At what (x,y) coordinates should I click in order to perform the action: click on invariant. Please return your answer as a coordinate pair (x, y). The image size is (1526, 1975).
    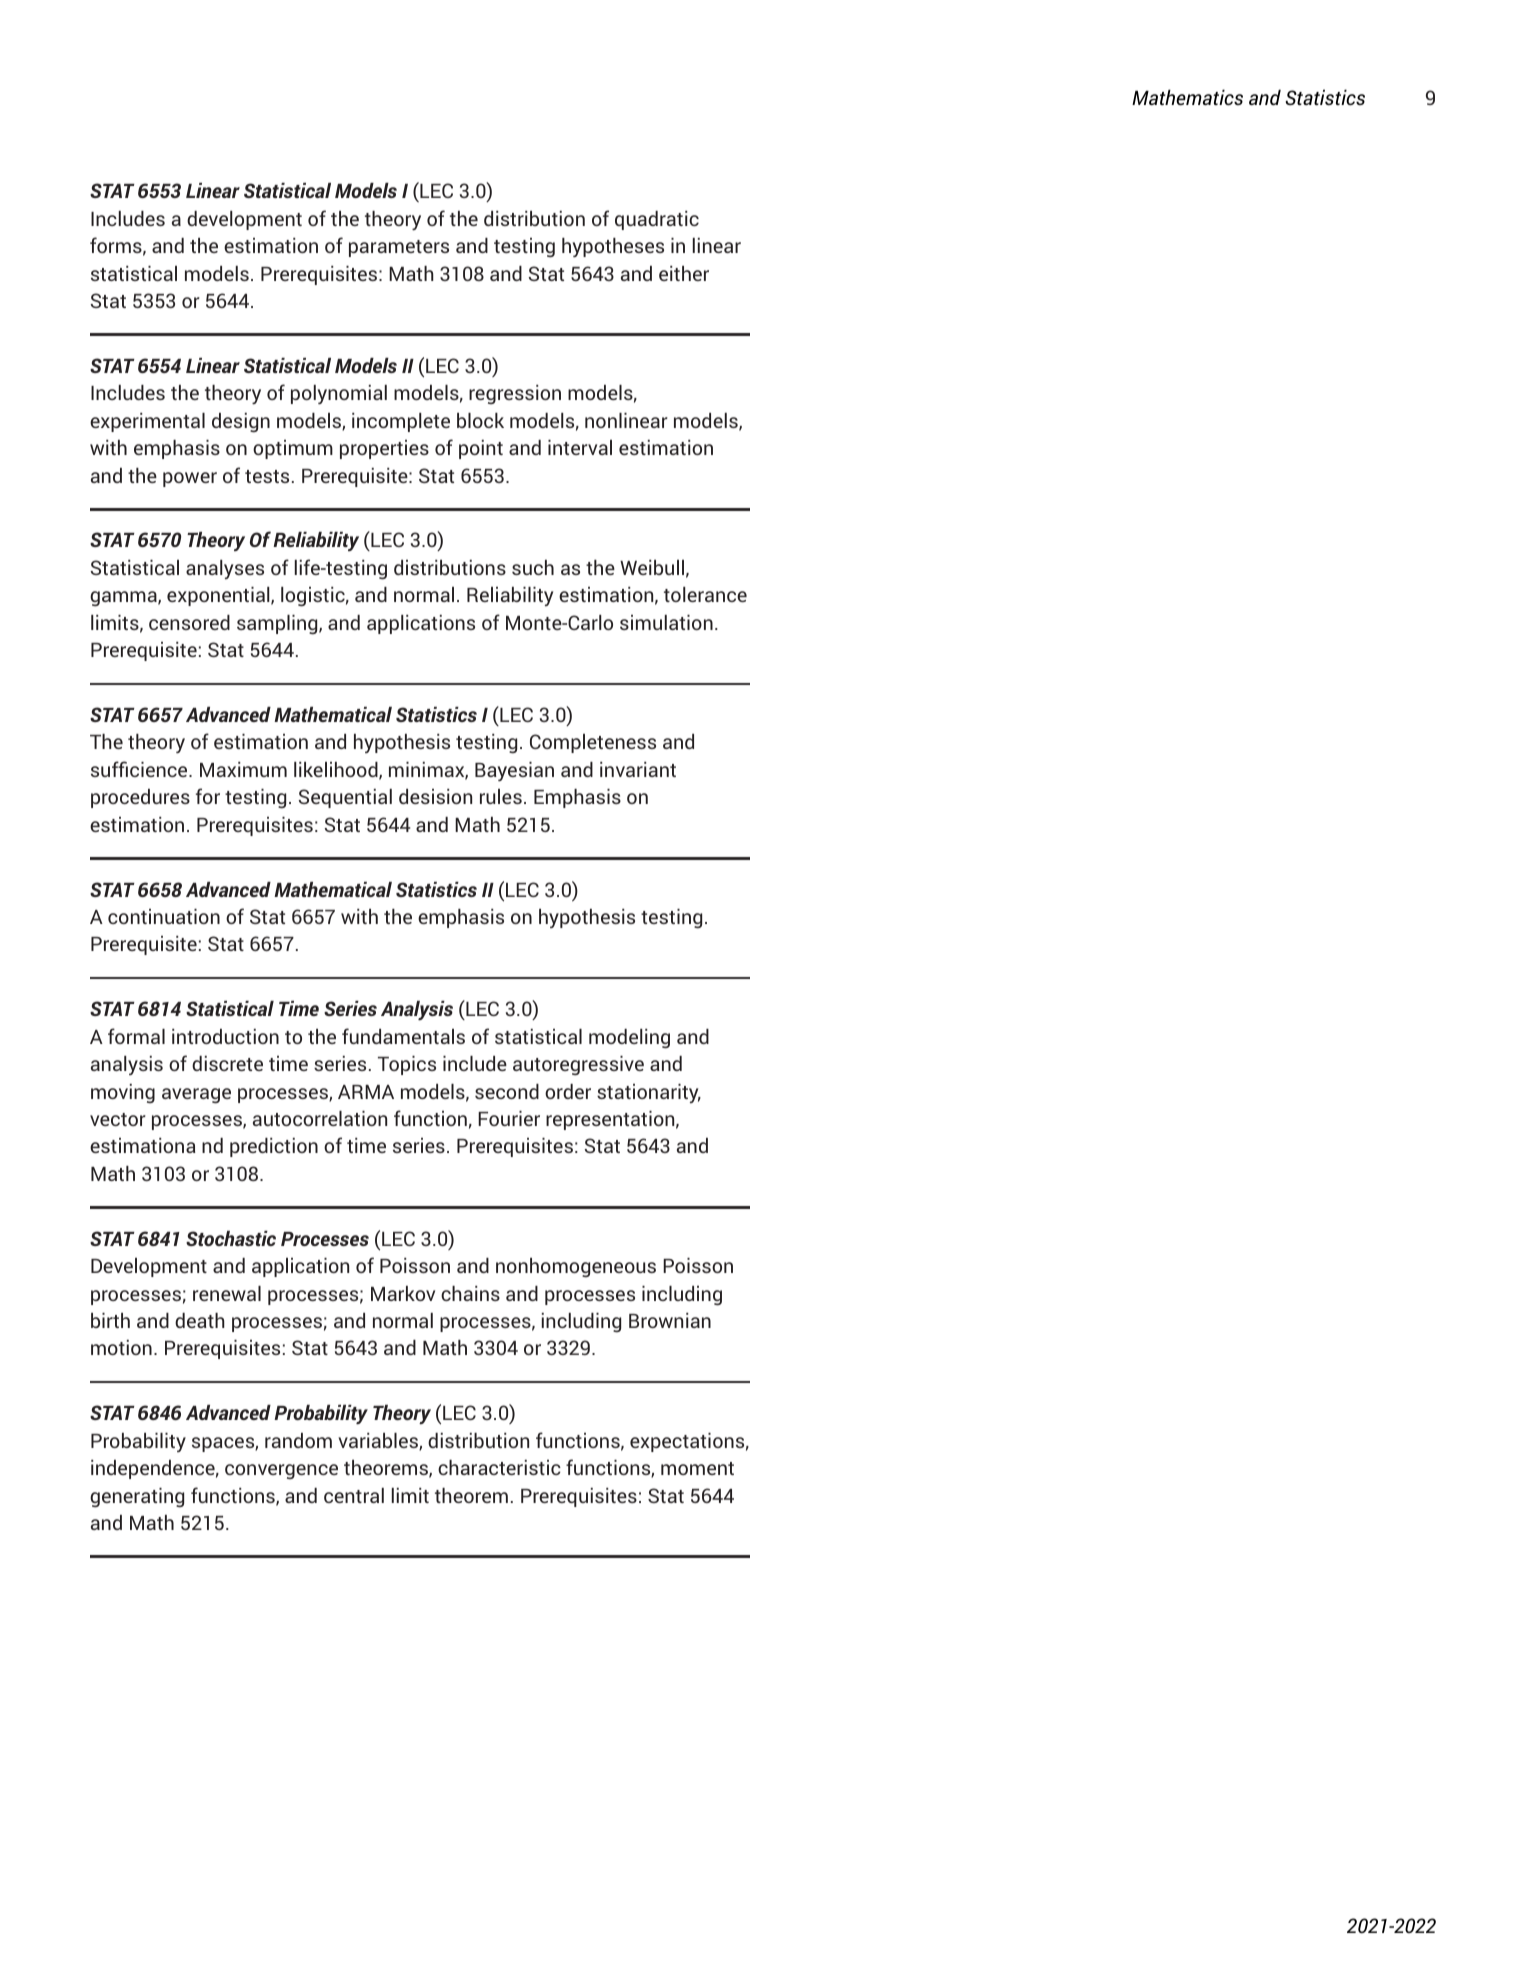
    Looking at the image, I should click on (638, 769).
